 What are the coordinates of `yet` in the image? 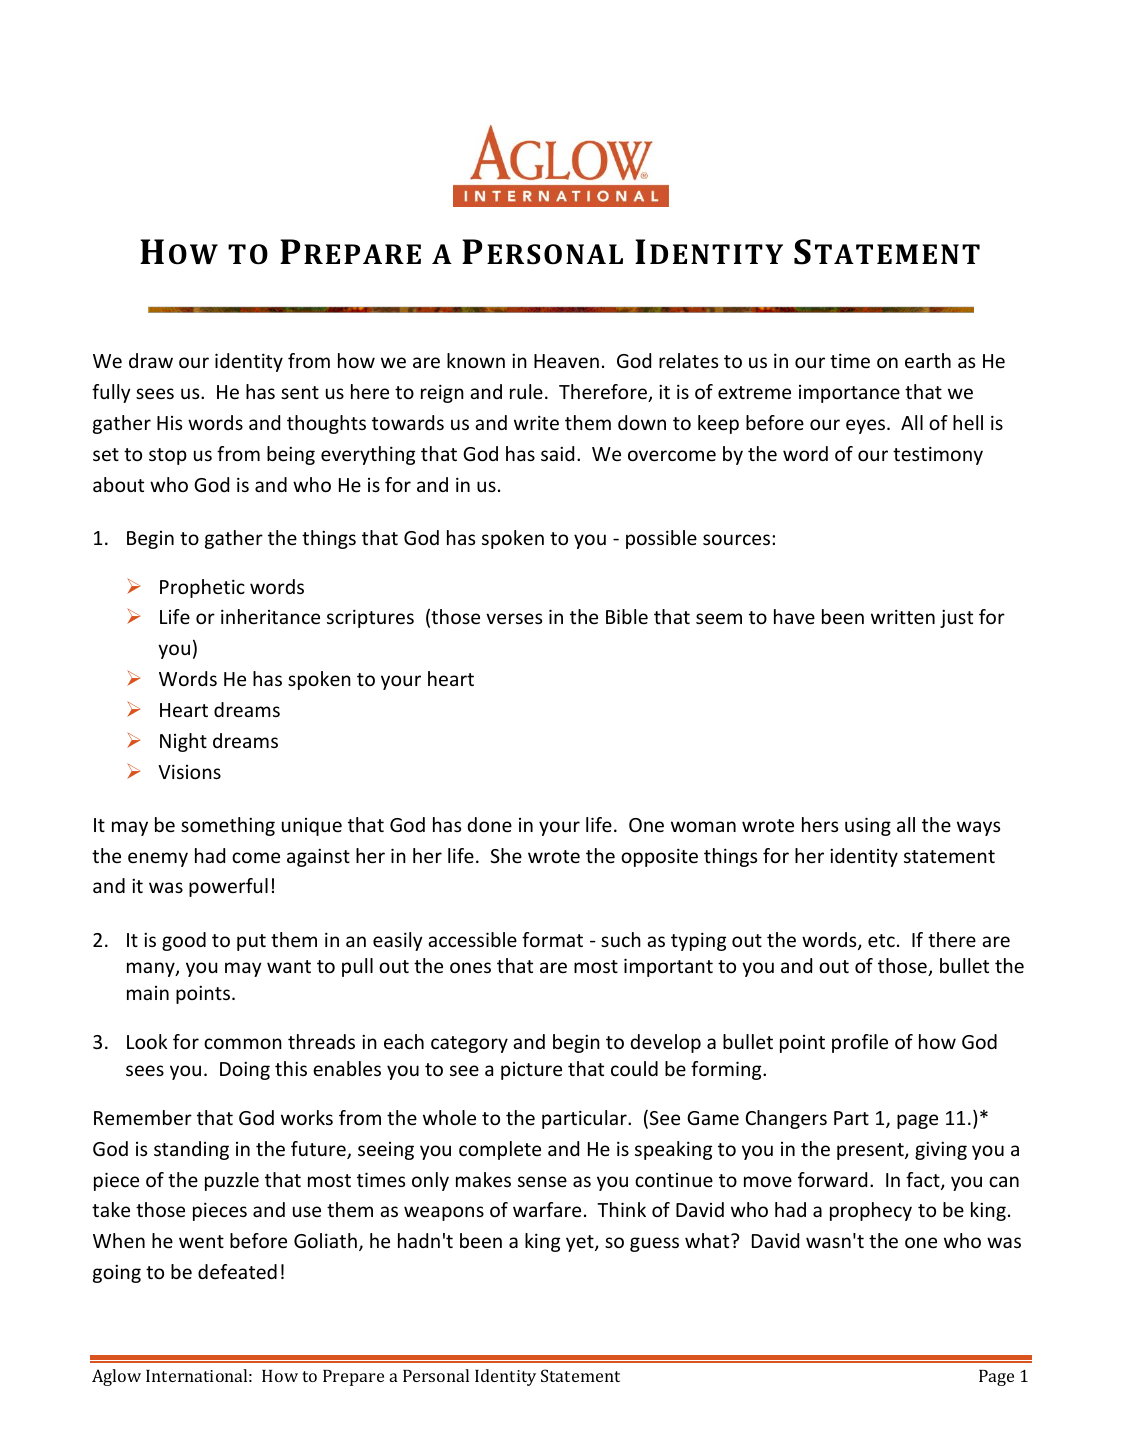 It's located at (581, 1243).
